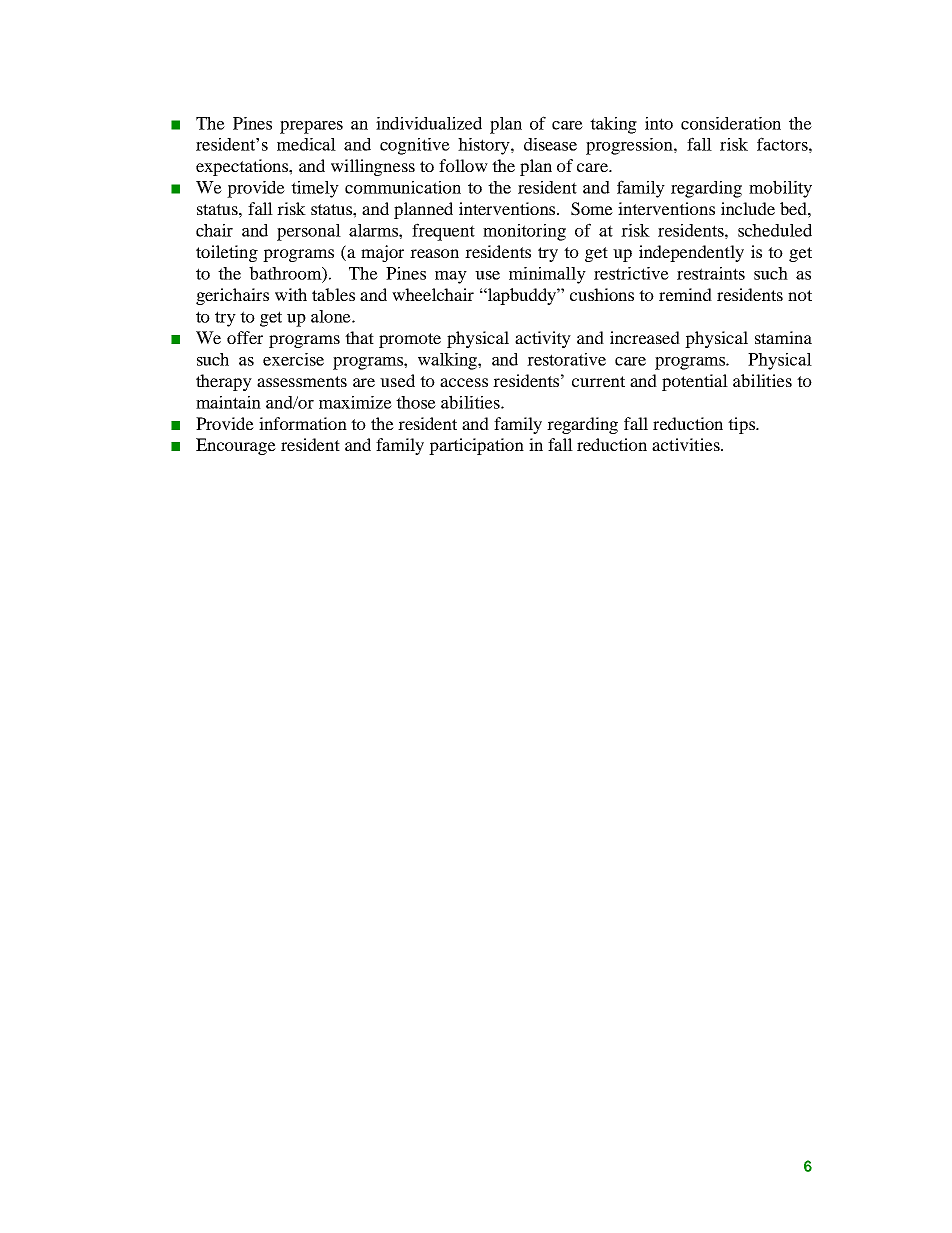 This document has width=952, height=1233. What do you see at coordinates (731, 123) in the document?
I see `consideration` at bounding box center [731, 123].
